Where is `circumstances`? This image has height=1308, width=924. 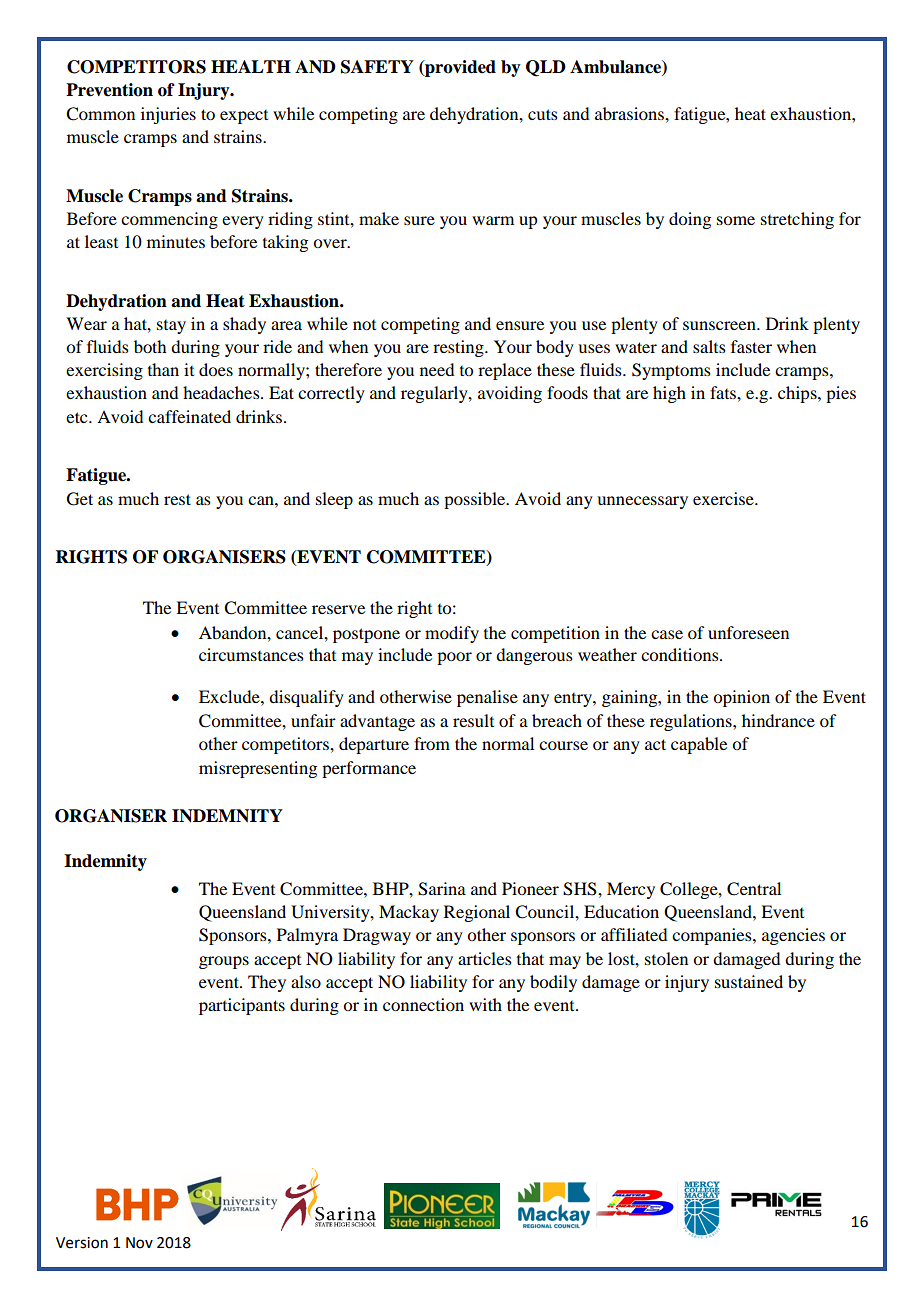
circumstances is located at coordinates (251, 654).
